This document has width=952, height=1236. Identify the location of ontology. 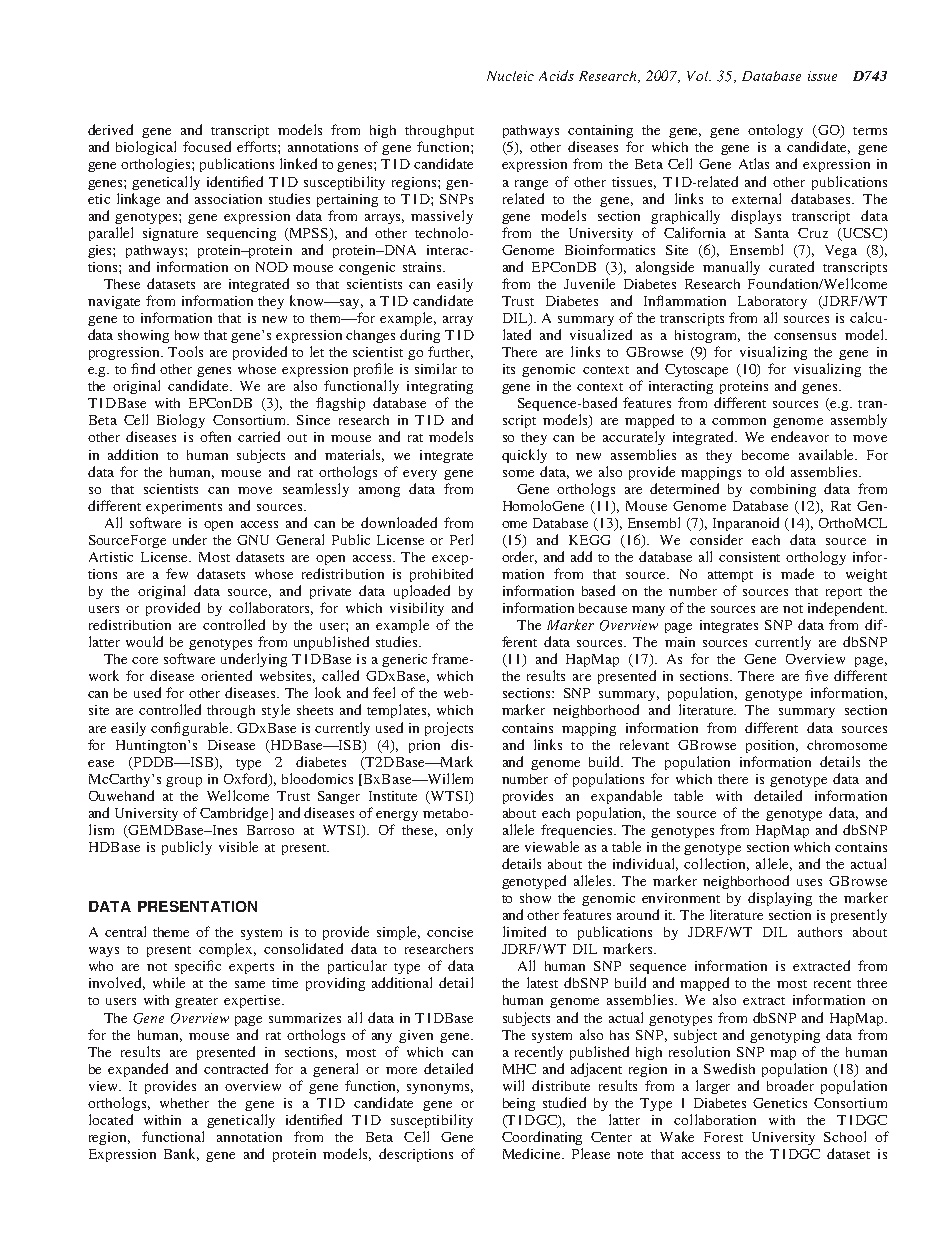
(775, 131).
